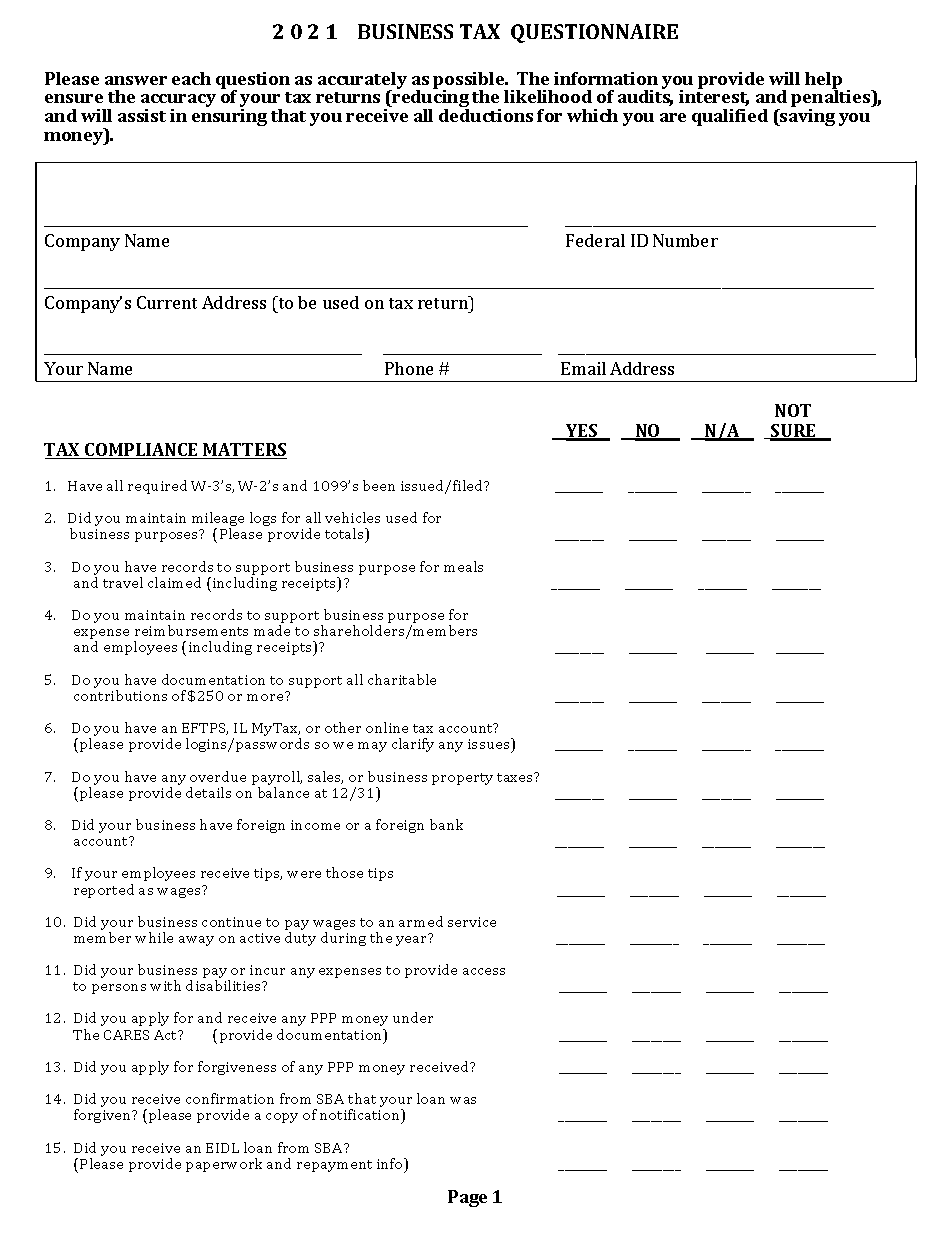 Image resolution: width=952 pixels, height=1233 pixels. What do you see at coordinates (224, 1165) in the screenshot?
I see `paperwork` at bounding box center [224, 1165].
